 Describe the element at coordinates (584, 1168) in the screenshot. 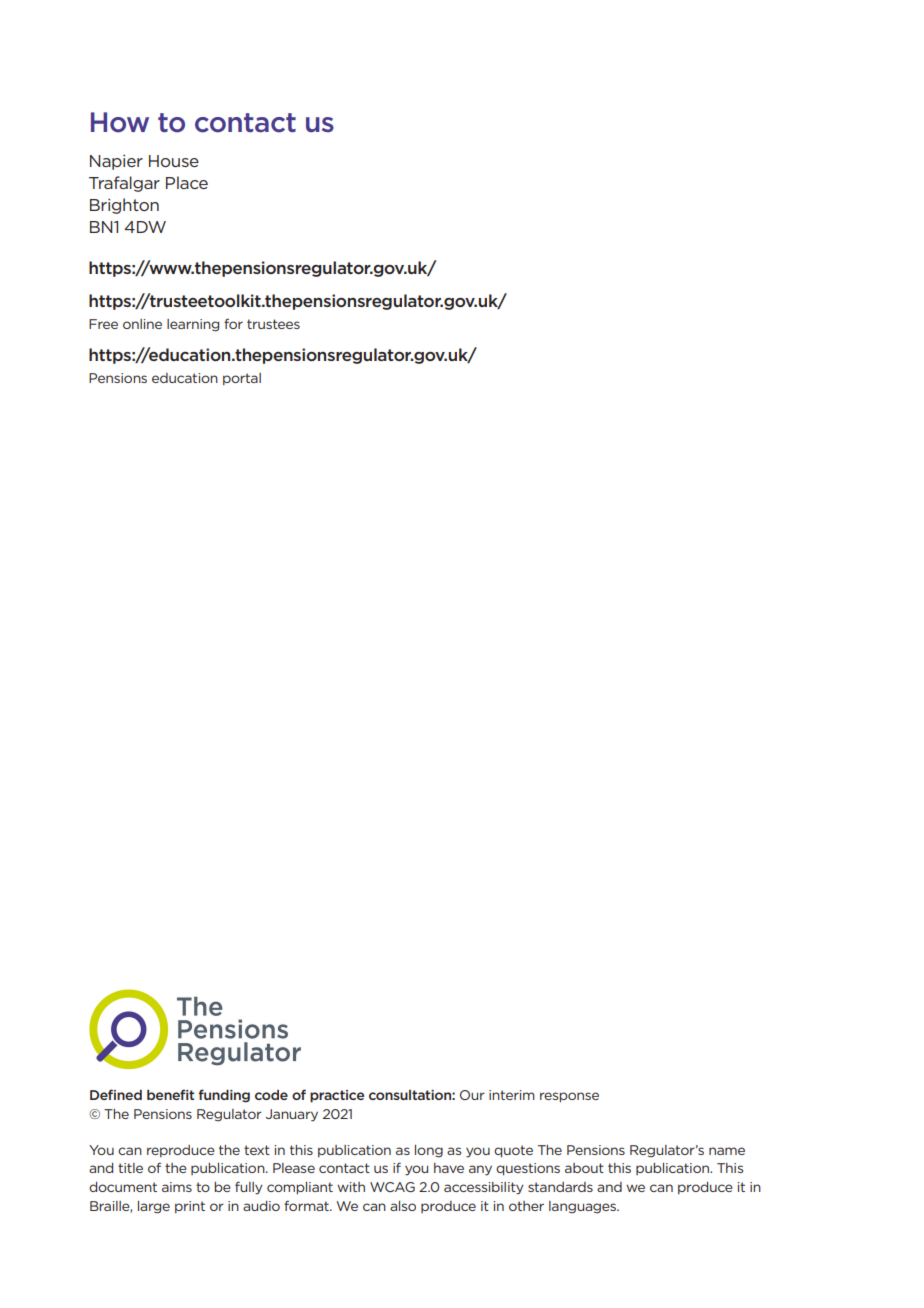

I see `about` at that location.
